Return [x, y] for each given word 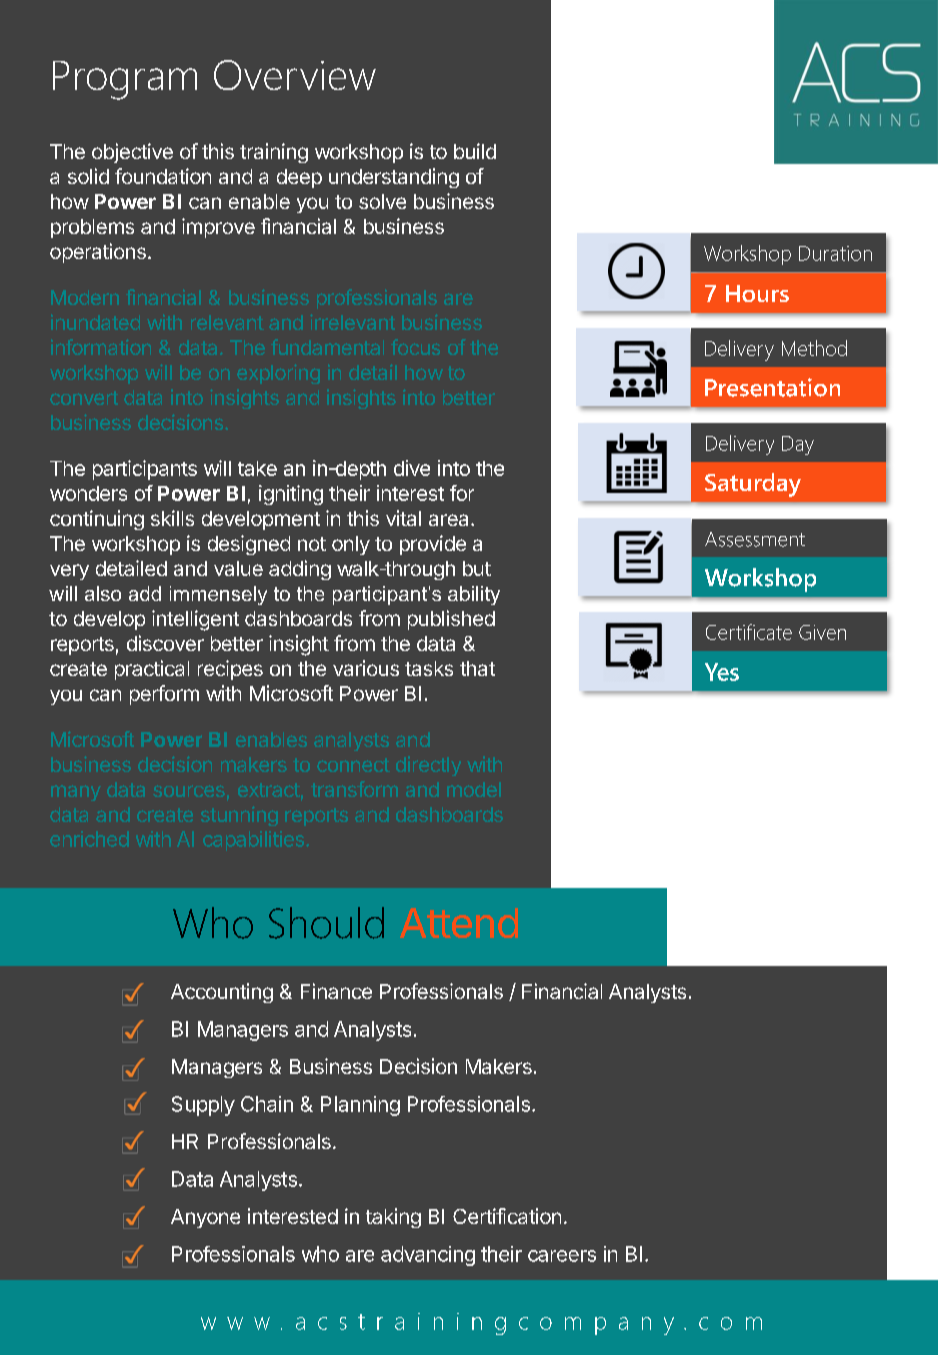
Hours [757, 293]
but [477, 568]
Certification [507, 1216]
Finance [336, 991]
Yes [722, 672]
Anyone [205, 1218]
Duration [835, 253]
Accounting [222, 993]
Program [125, 80]
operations [98, 253]
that [477, 668]
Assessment [755, 539]
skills [172, 518]
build [475, 151]
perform [164, 695]
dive [412, 468]
